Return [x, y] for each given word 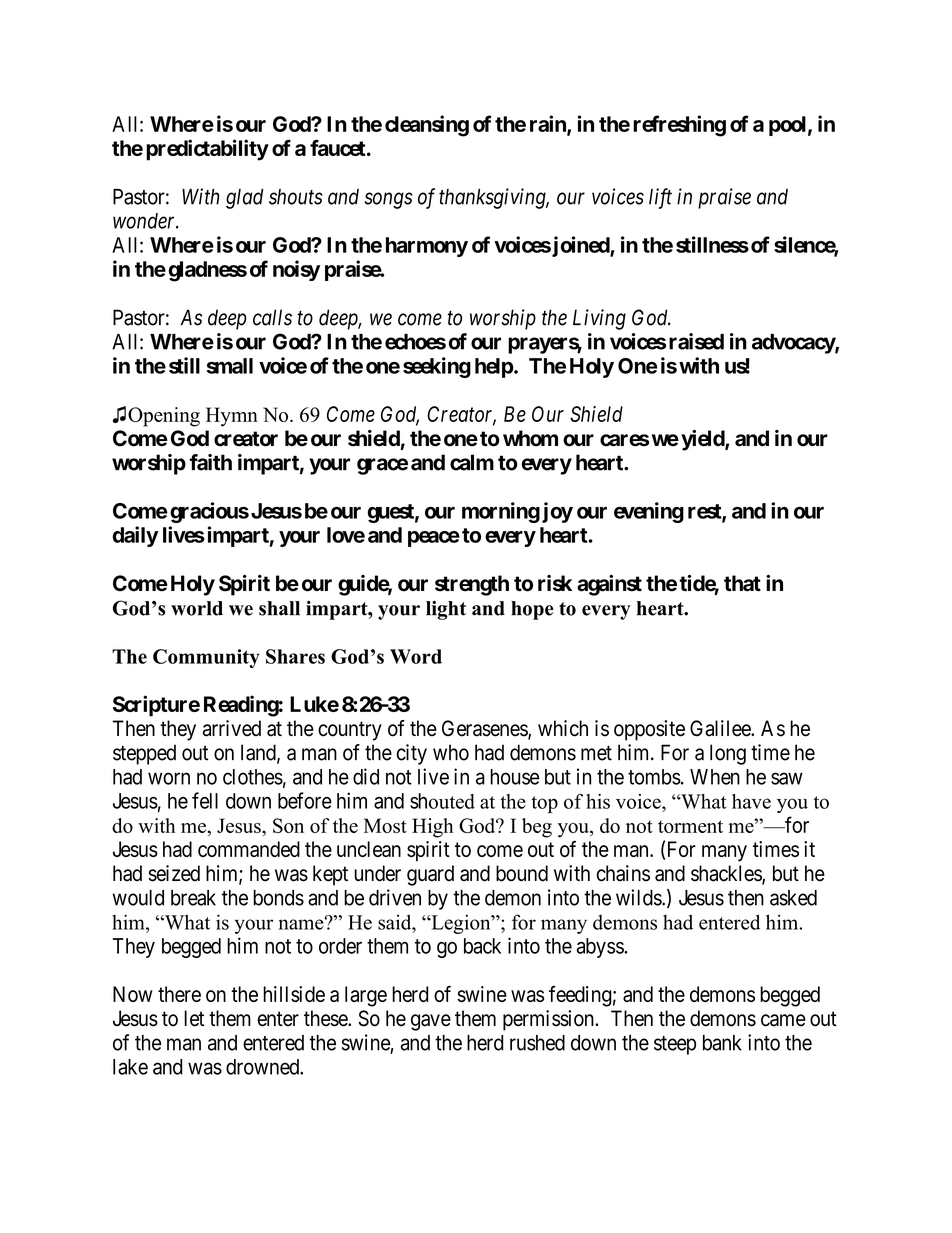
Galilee [721, 728]
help [494, 368]
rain [549, 124]
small [230, 366]
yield [703, 440]
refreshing [679, 126]
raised [696, 341]
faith [210, 462]
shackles [727, 874]
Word [416, 656]
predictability [207, 150]
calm [472, 462]
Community [206, 658]
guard [430, 875]
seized [174, 873]
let [194, 1018]
